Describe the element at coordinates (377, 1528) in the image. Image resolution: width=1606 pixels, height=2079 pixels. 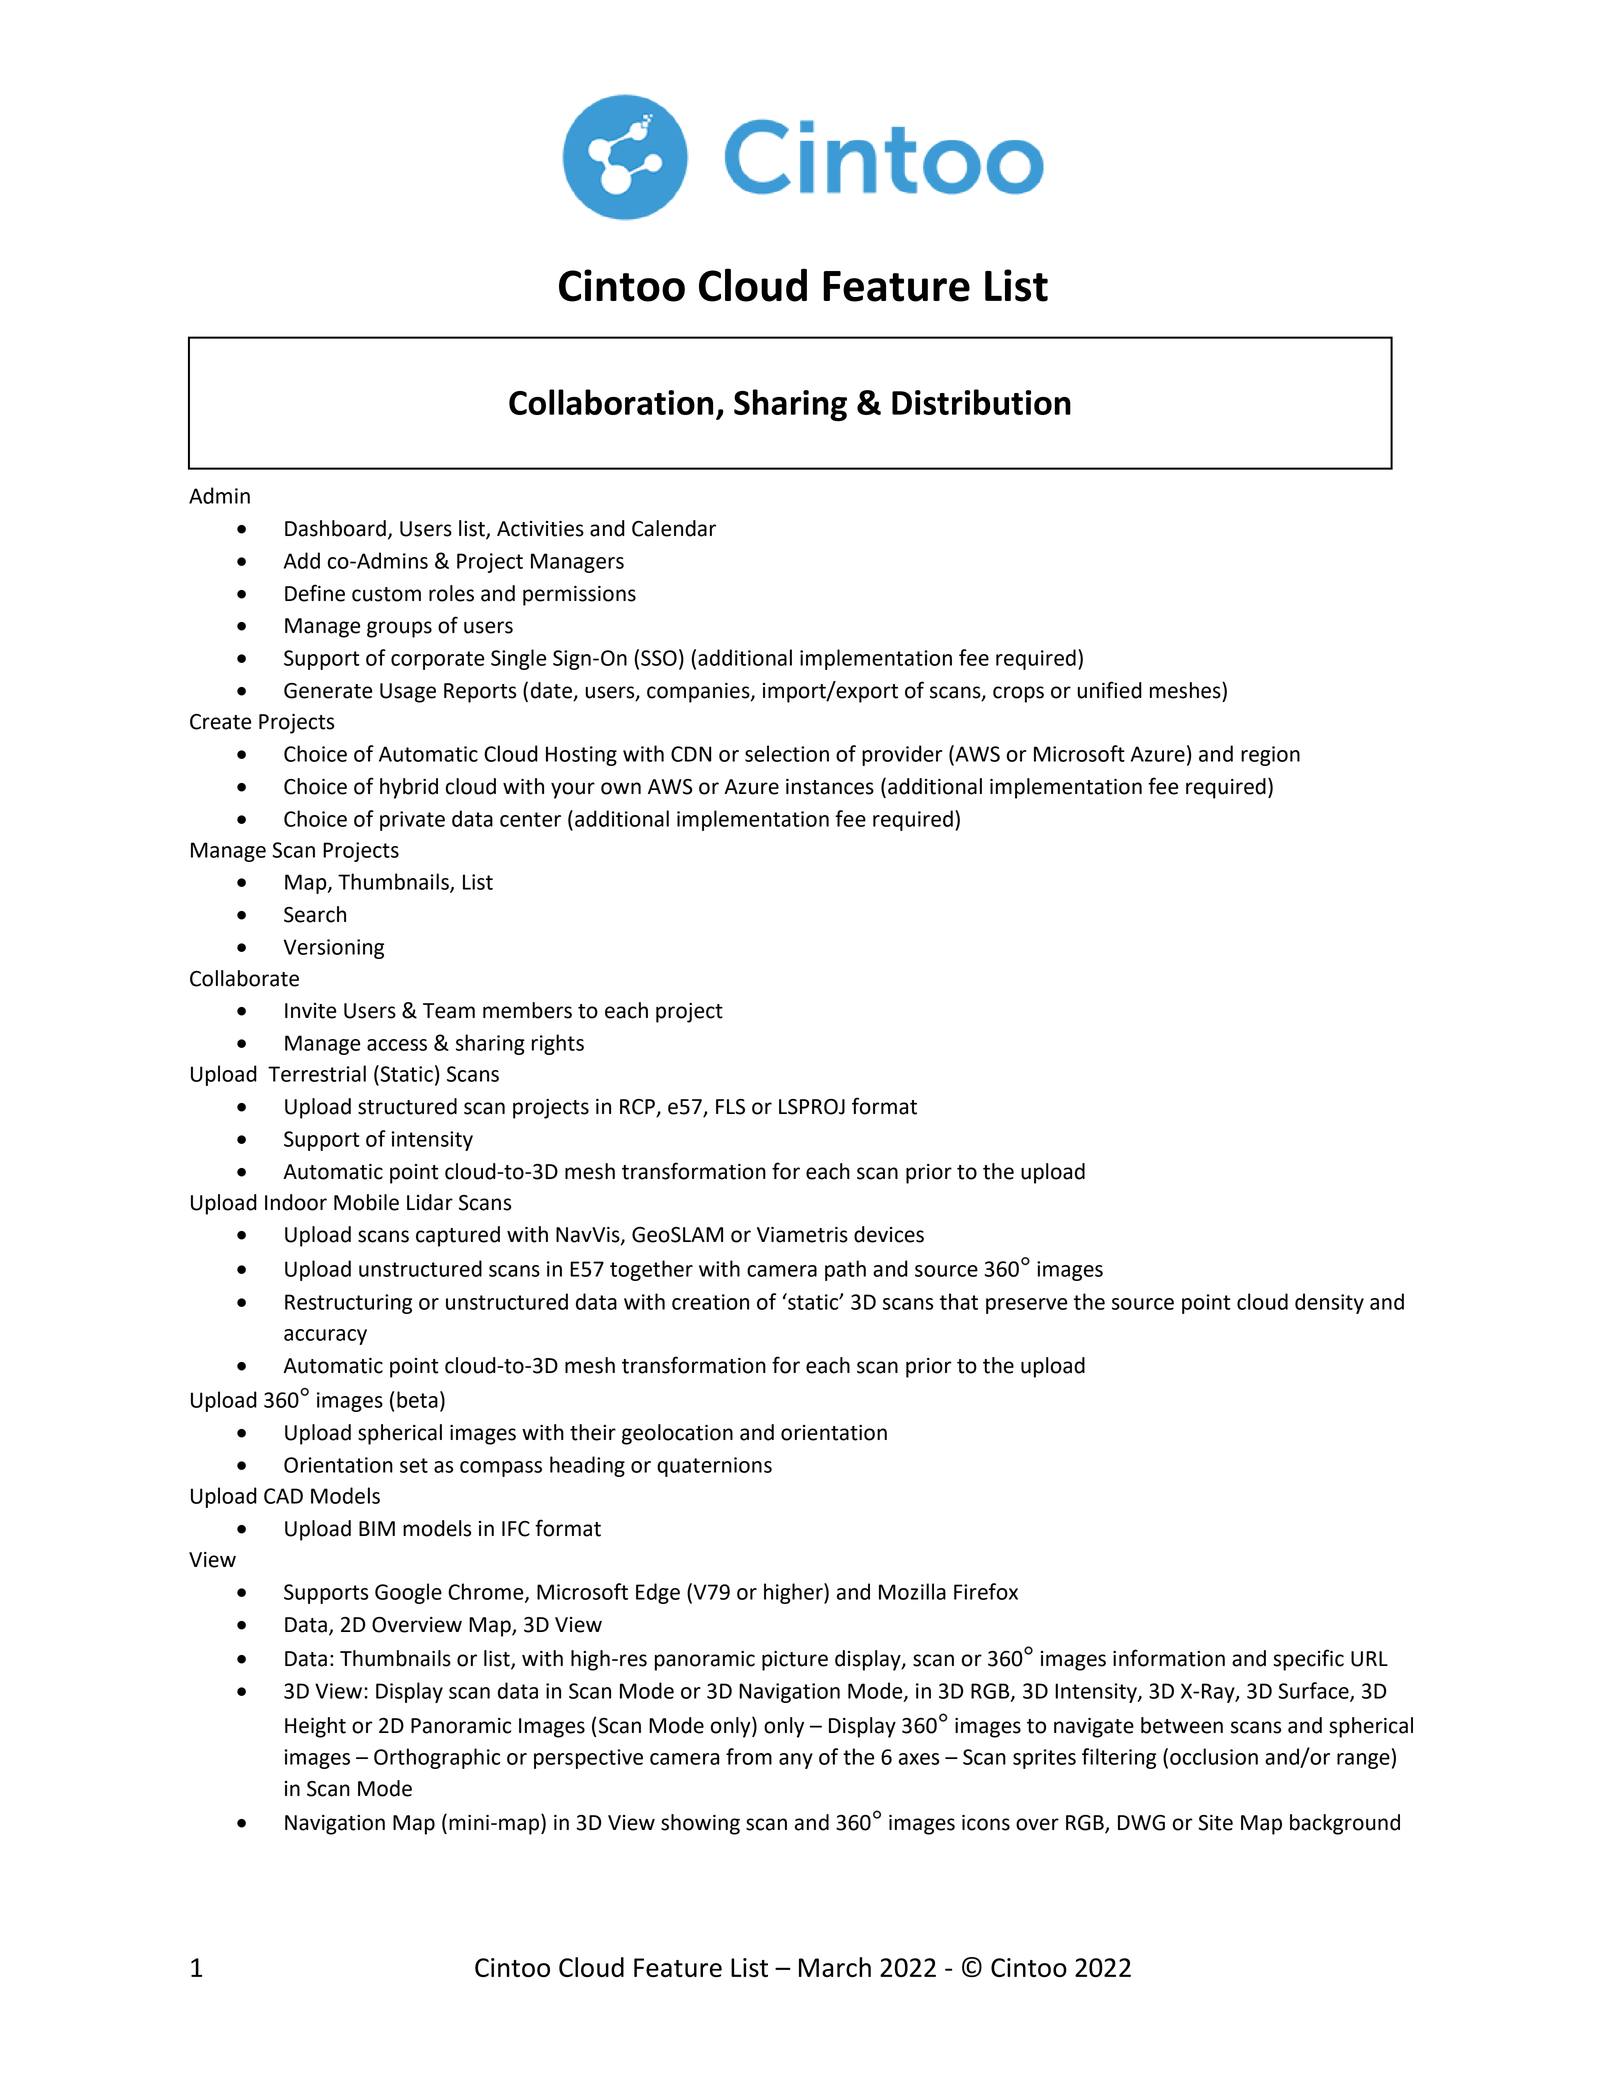
I see `BIM` at that location.
